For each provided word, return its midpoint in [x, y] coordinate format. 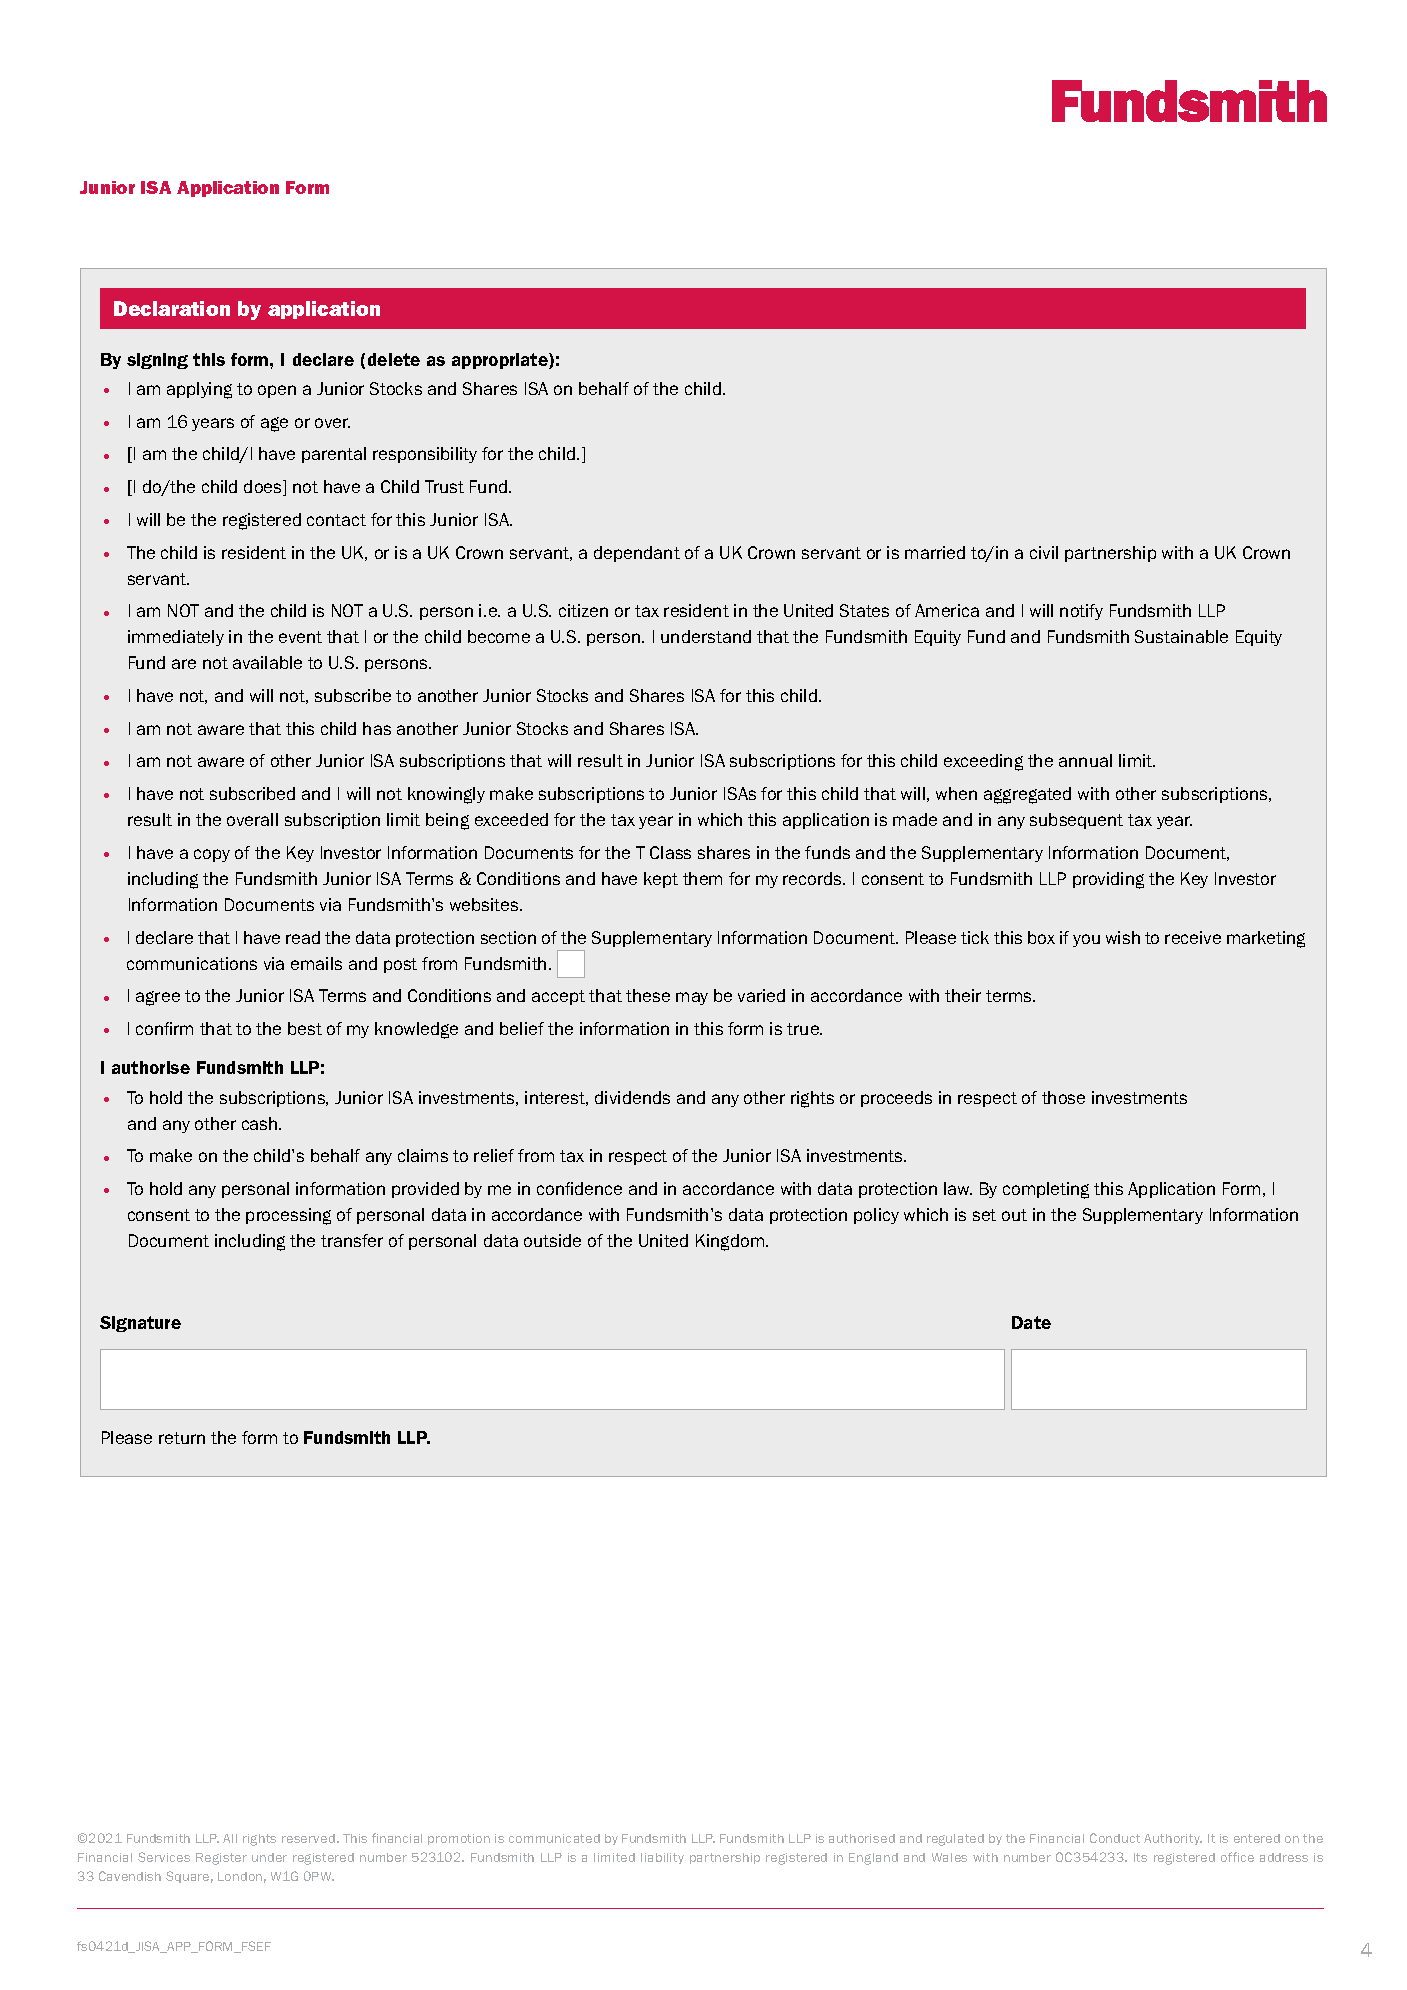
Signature [140, 1324]
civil [1044, 552]
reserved [308, 1838]
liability [662, 1858]
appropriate [501, 361]
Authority [1173, 1839]
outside [552, 1240]
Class [670, 852]
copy [212, 855]
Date [1031, 1322]
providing [1108, 880]
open [277, 391]
